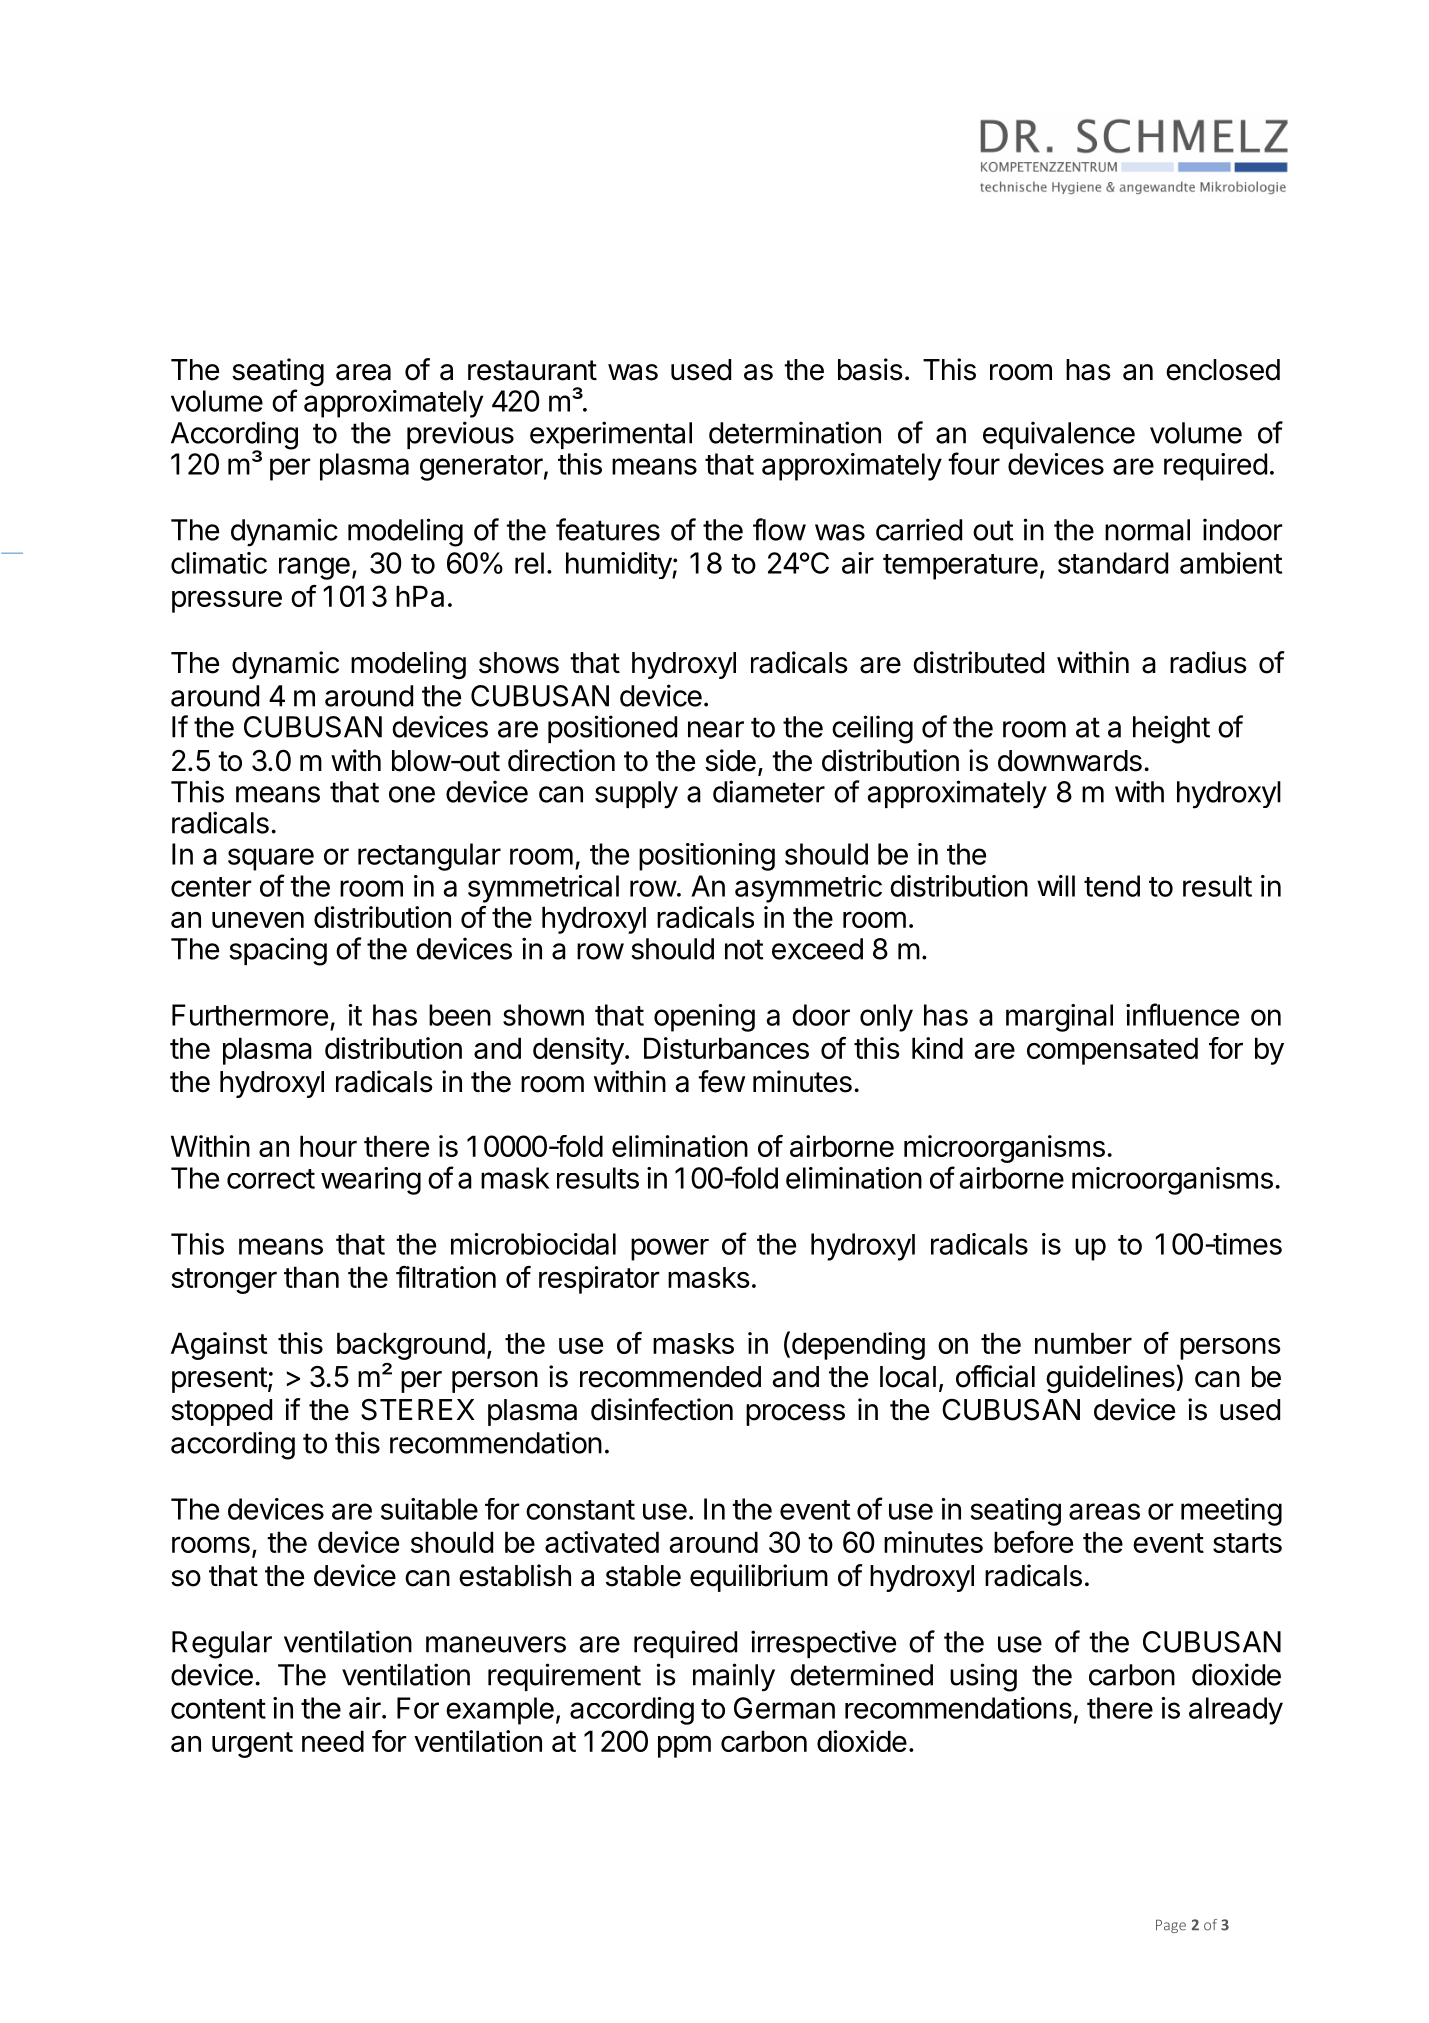 Image resolution: width=1429 pixels, height=2023 pixels. Describe the element at coordinates (333, 1741) in the image. I see `need` at that location.
